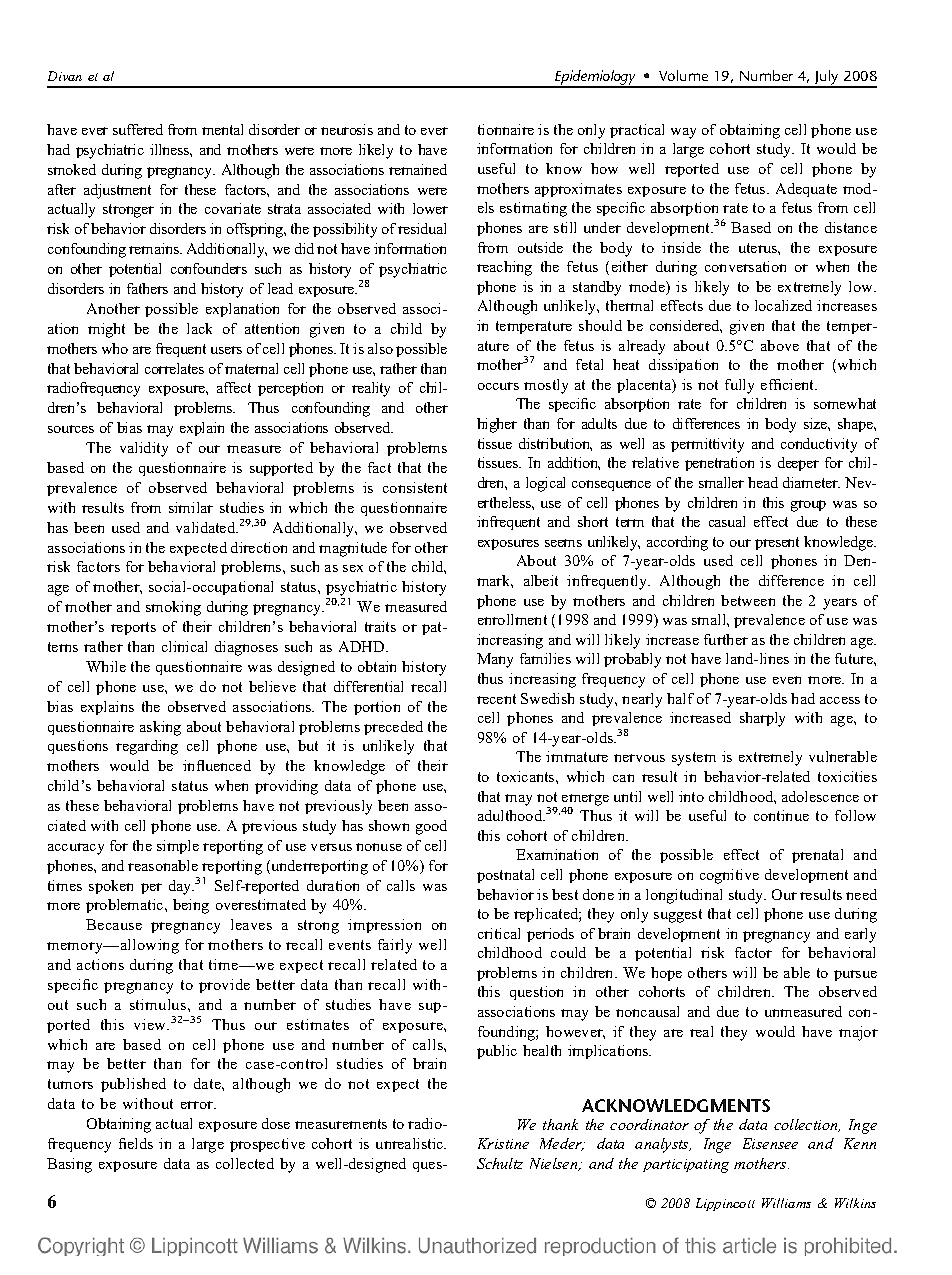 This screenshot has height=1275, width=952. I want to click on efficient, so click(789, 384).
